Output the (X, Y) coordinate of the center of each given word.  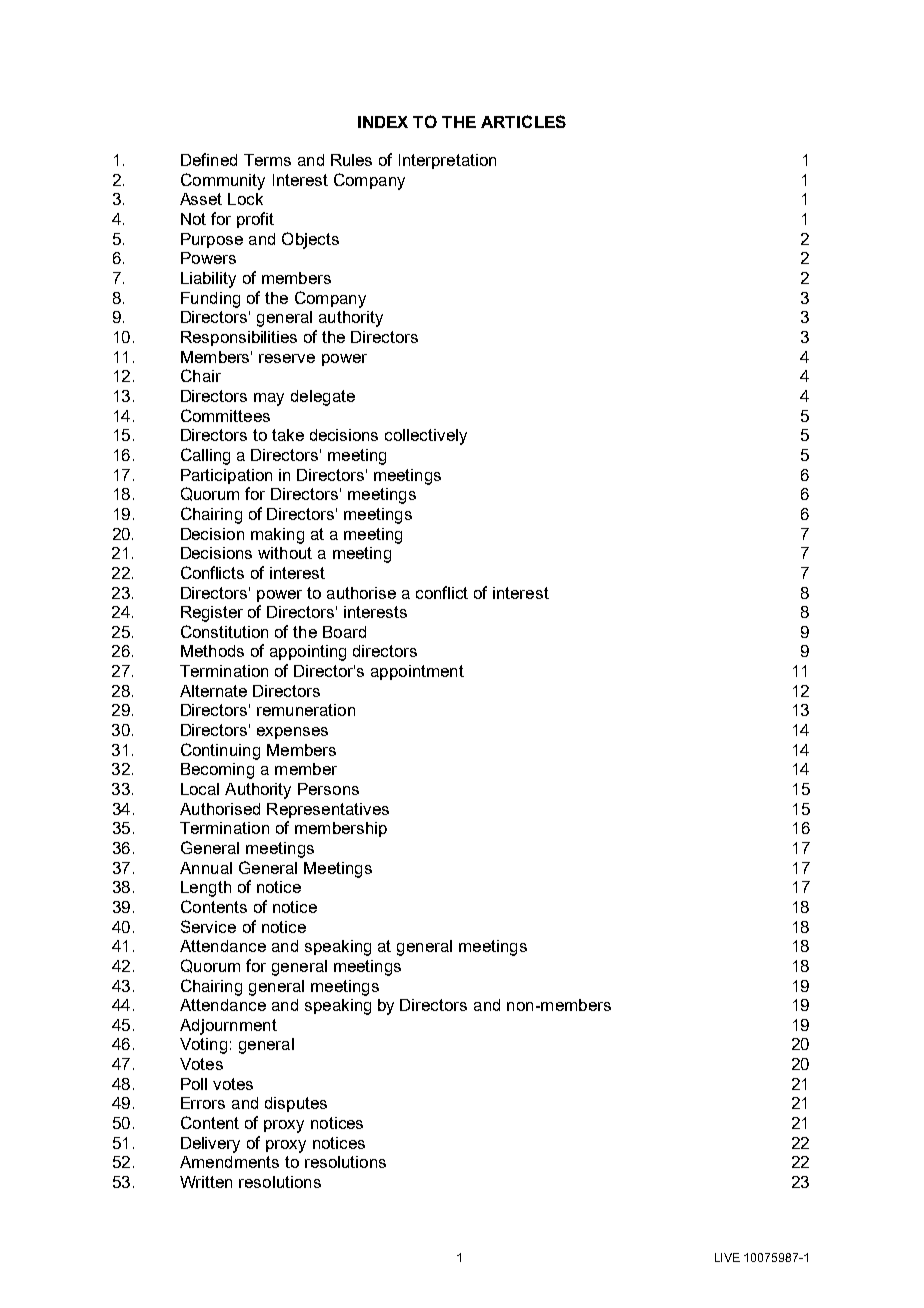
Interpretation (447, 161)
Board (344, 632)
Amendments (229, 1162)
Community (223, 181)
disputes (296, 1104)
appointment (417, 672)
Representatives (328, 810)
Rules (351, 160)
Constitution (224, 631)
